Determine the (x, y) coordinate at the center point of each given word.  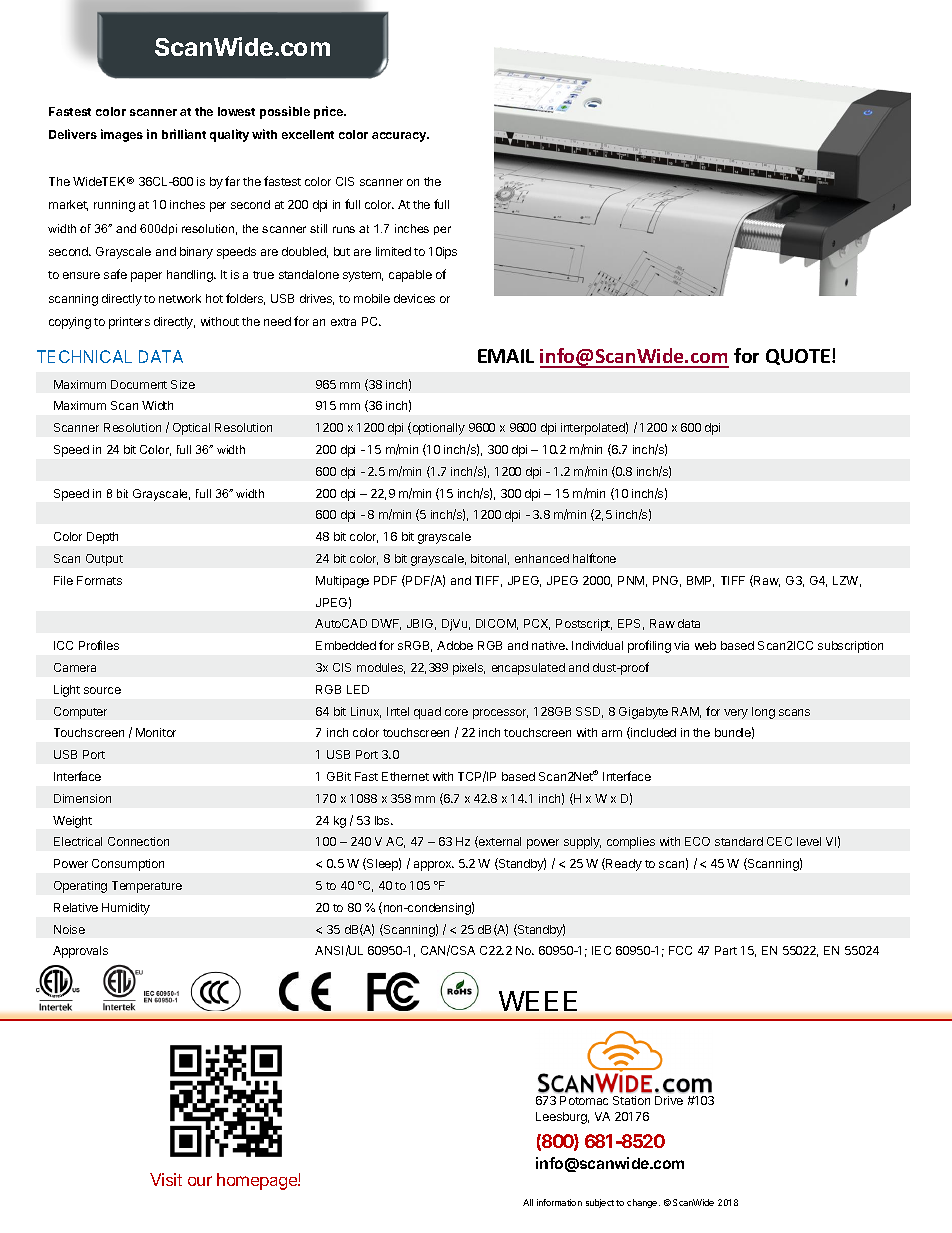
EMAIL (506, 356)
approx (434, 866)
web (705, 645)
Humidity (126, 909)
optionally (437, 428)
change (643, 1203)
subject (600, 1203)
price (329, 112)
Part (726, 950)
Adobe (455, 645)
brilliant (184, 134)
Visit (166, 1179)
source (102, 690)
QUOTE (798, 357)
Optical (191, 429)
